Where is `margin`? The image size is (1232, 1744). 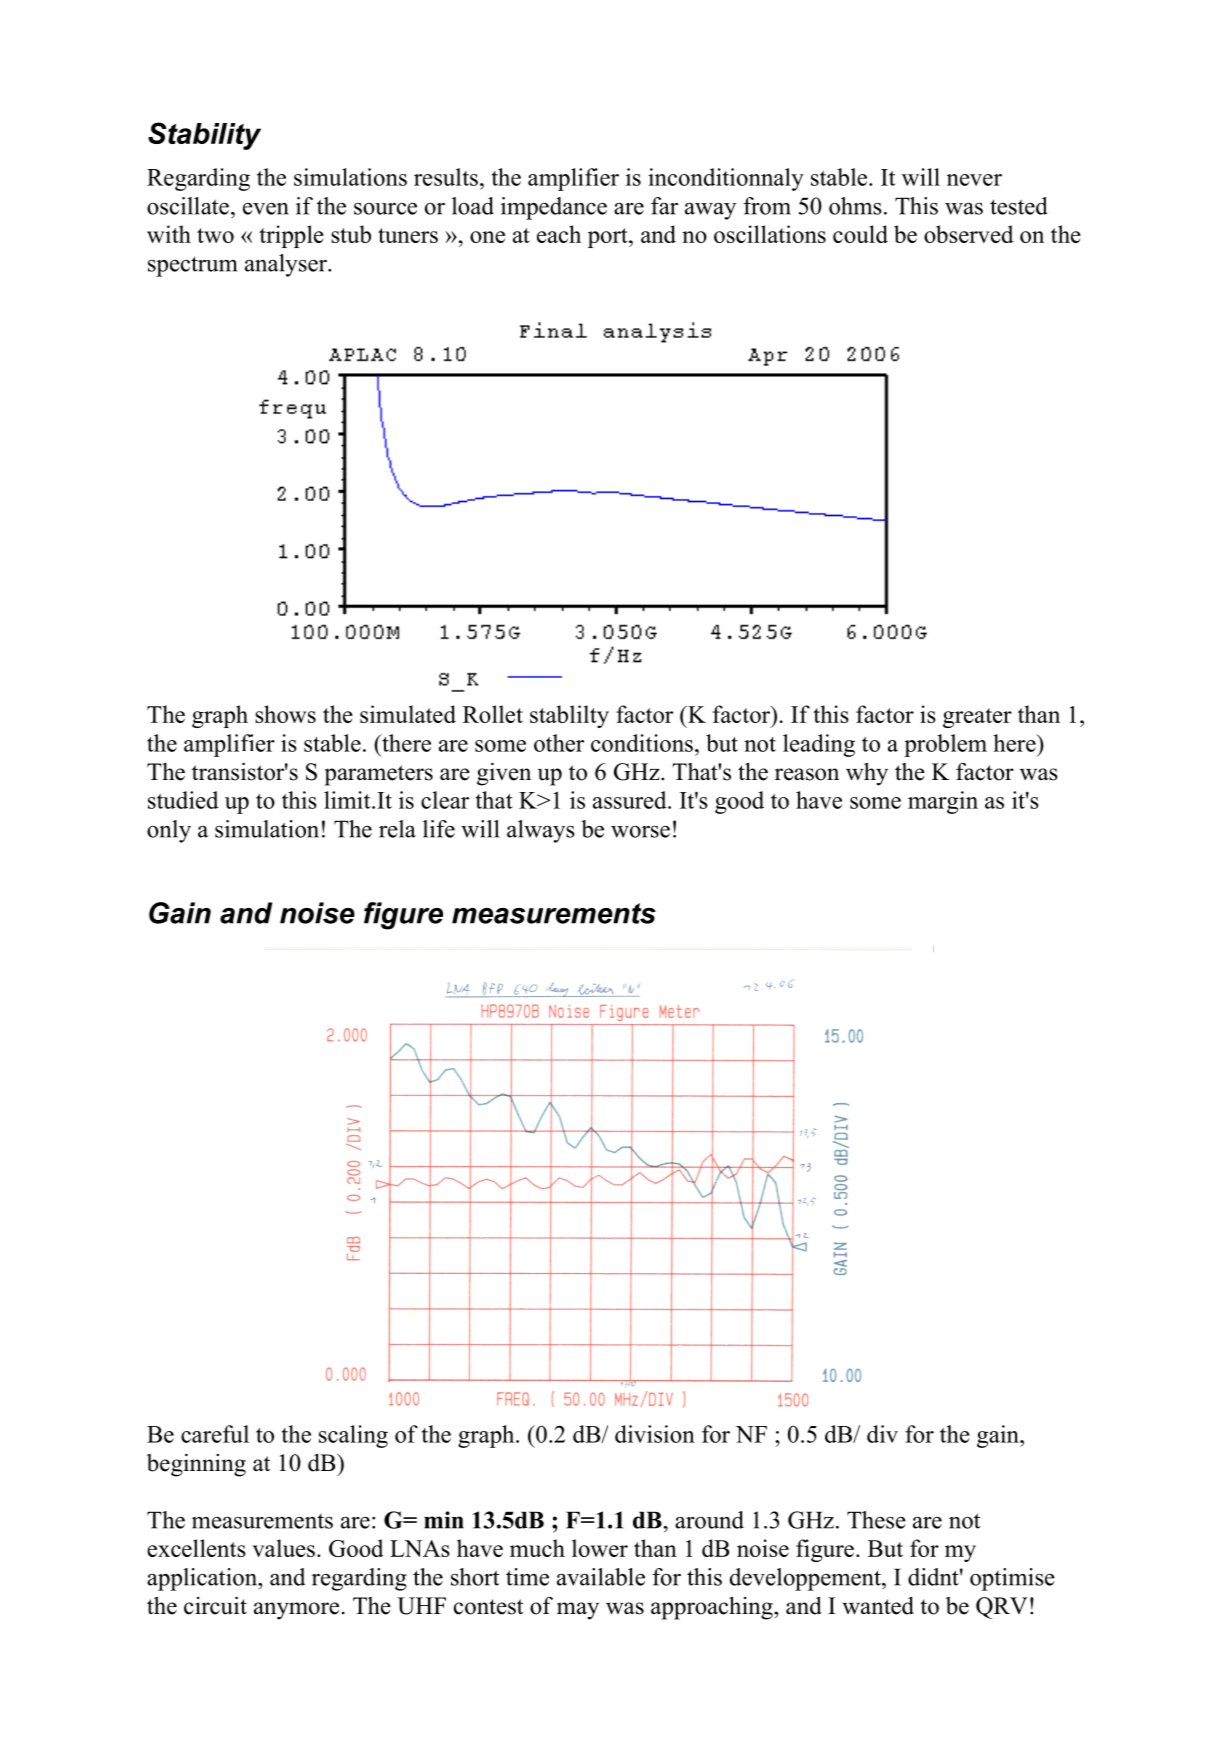 margin is located at coordinates (943, 802).
